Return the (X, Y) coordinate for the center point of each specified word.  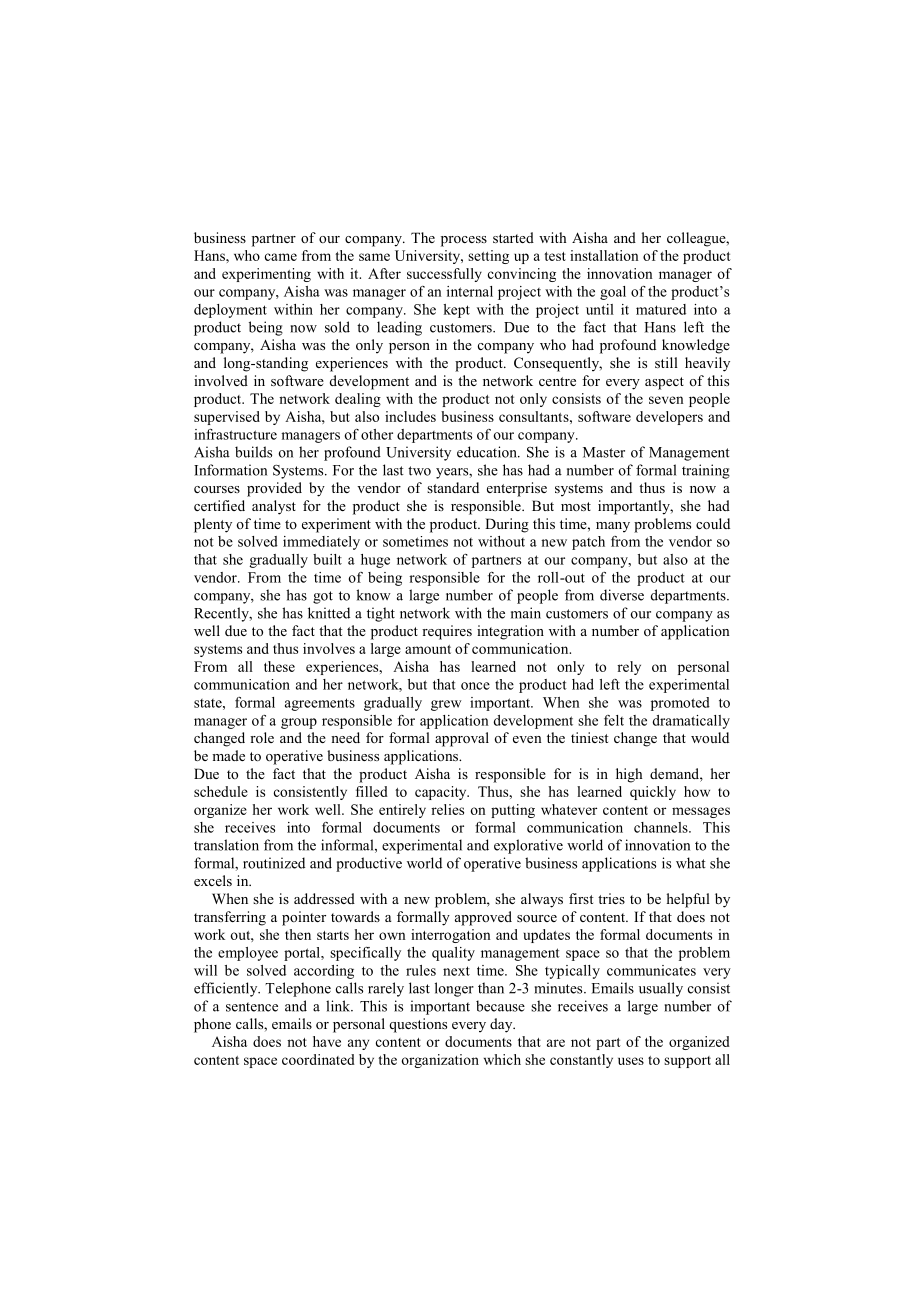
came (281, 257)
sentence (252, 1007)
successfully (444, 275)
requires (447, 632)
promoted (680, 704)
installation (604, 255)
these (279, 666)
